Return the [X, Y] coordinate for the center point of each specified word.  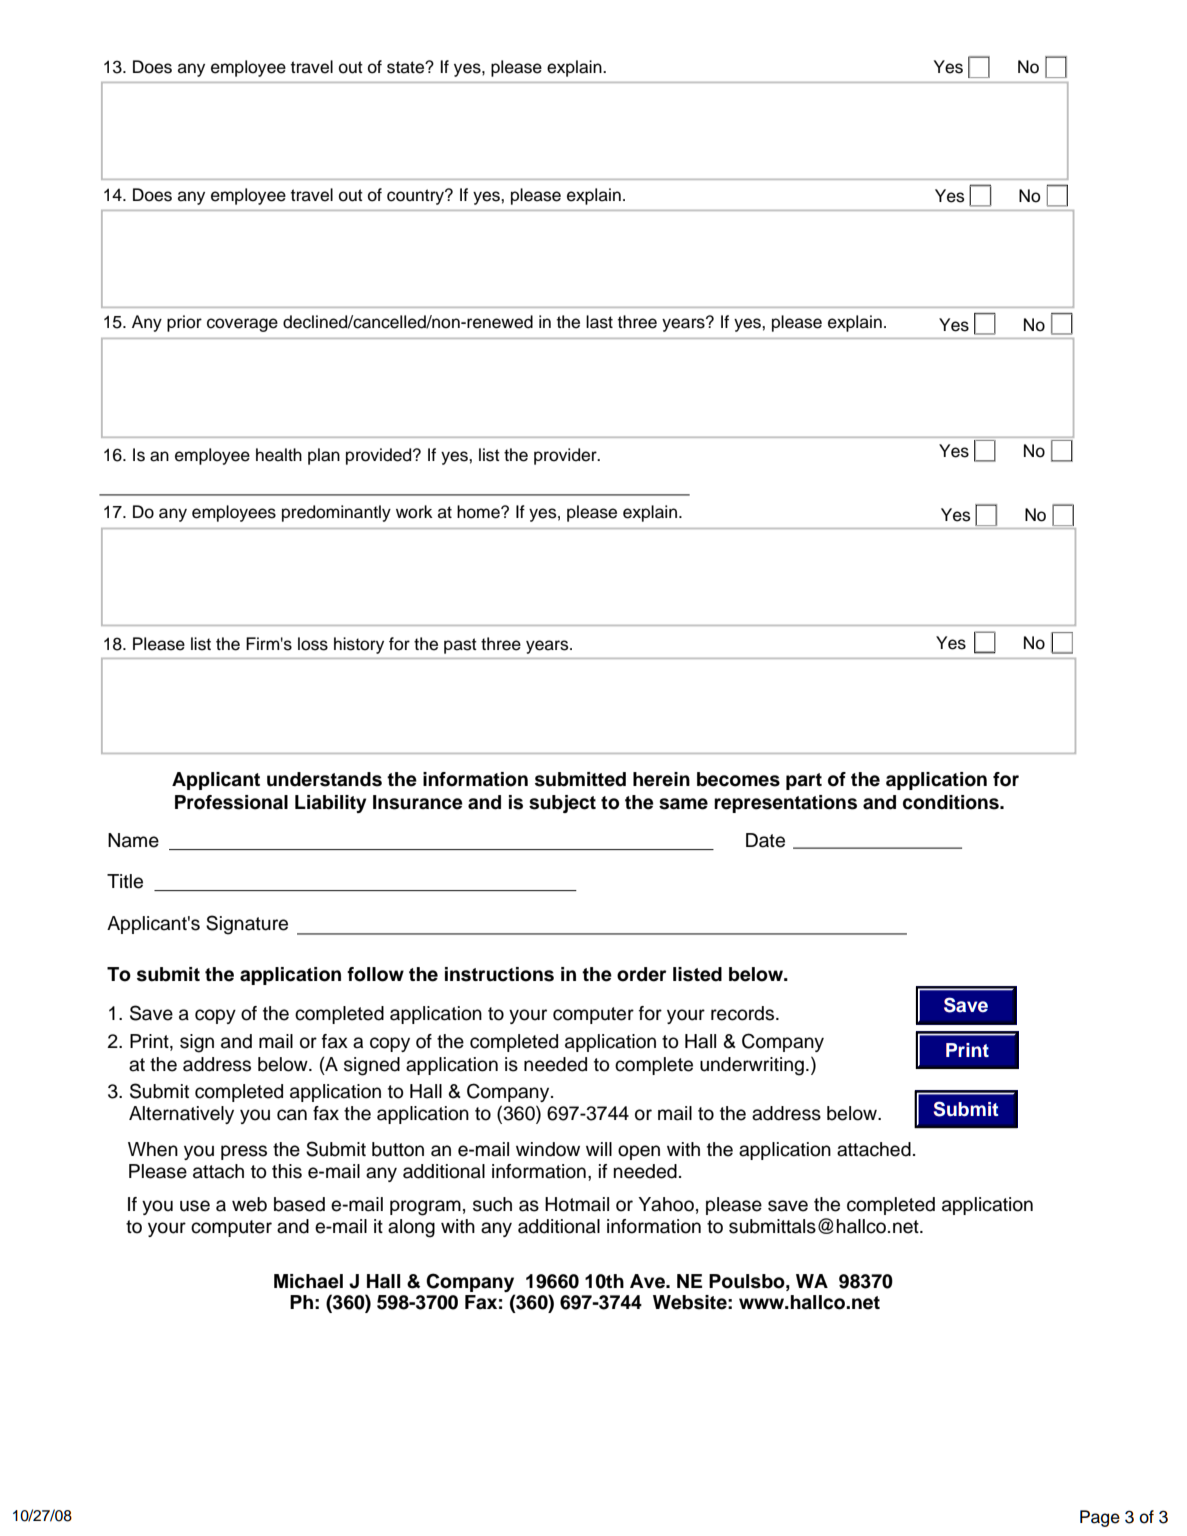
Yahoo [666, 1204]
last [599, 322]
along [411, 1228]
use [195, 1206]
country [417, 197]
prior [184, 323]
